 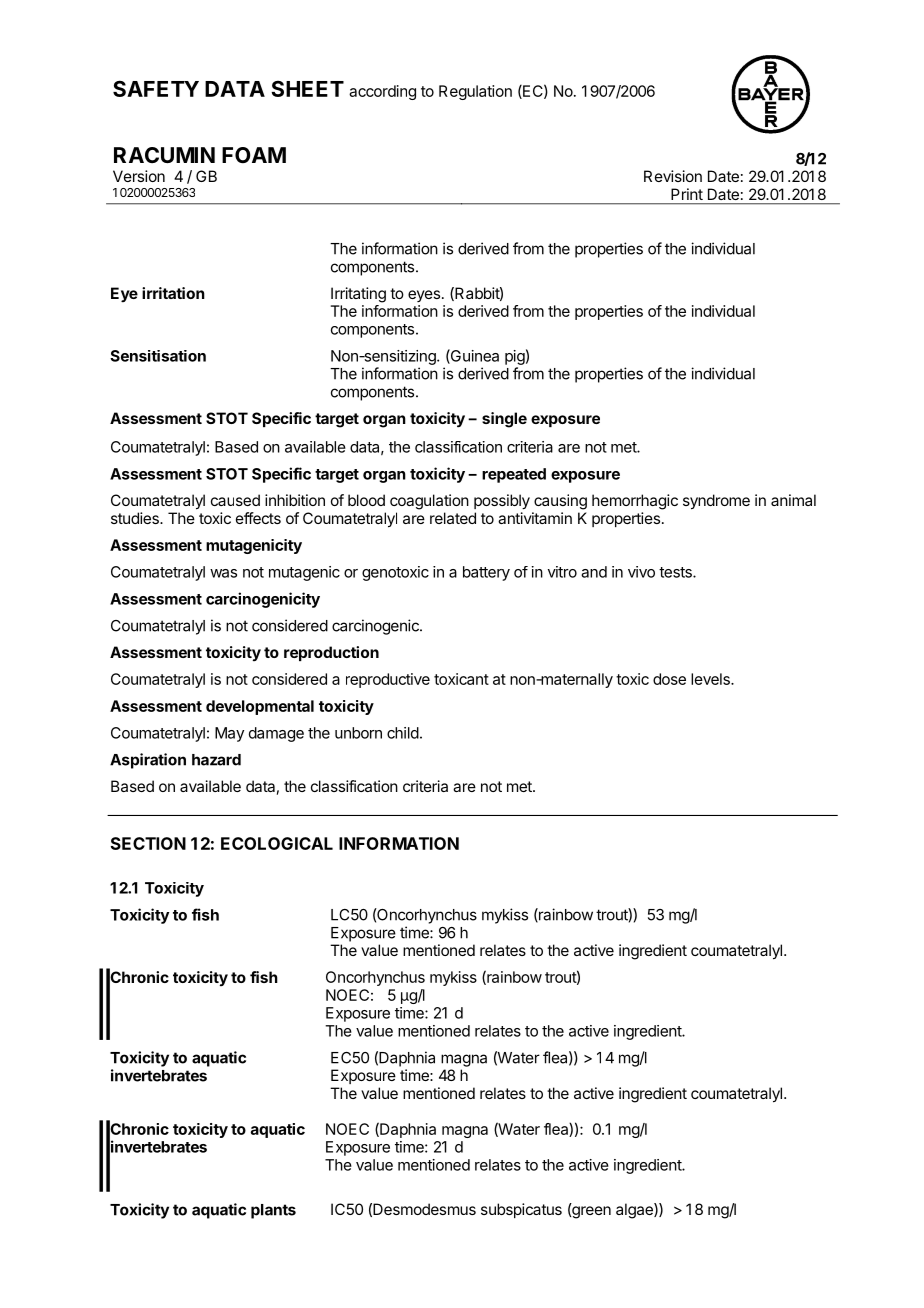 I want to click on related, so click(x=453, y=518).
